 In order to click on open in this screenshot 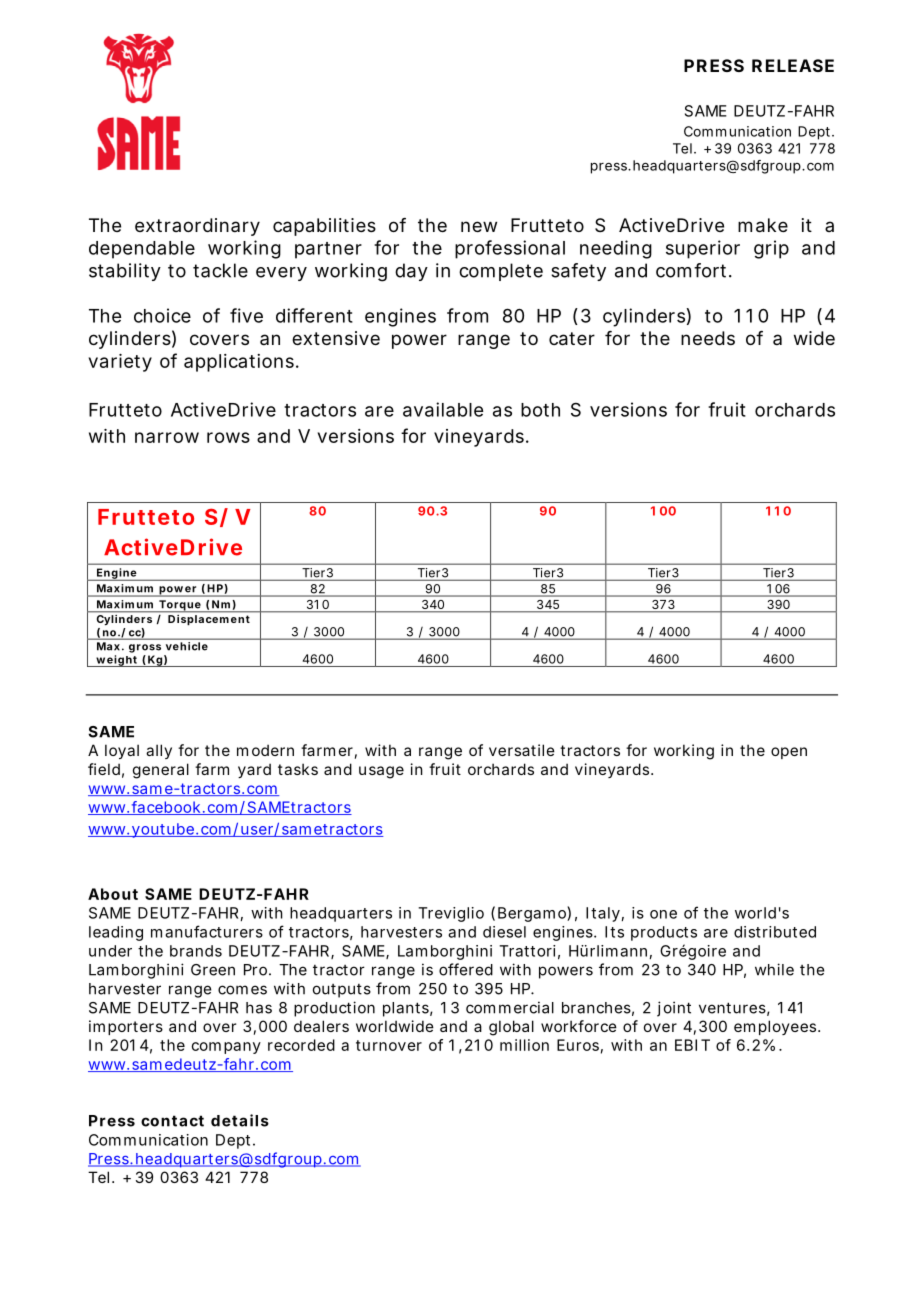, I will do `click(789, 753)`.
